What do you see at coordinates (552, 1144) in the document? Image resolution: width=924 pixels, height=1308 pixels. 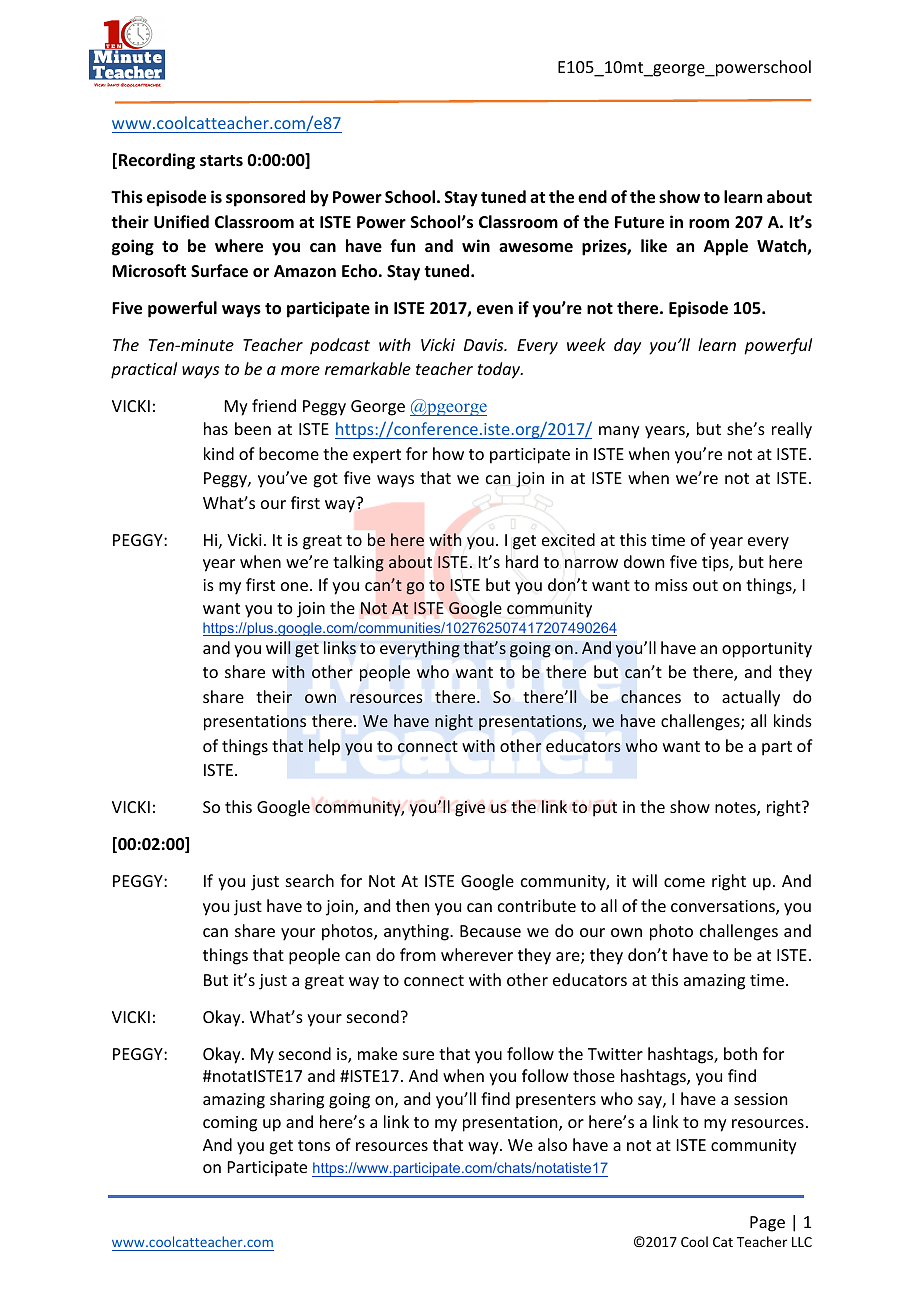 I see `also` at bounding box center [552, 1144].
